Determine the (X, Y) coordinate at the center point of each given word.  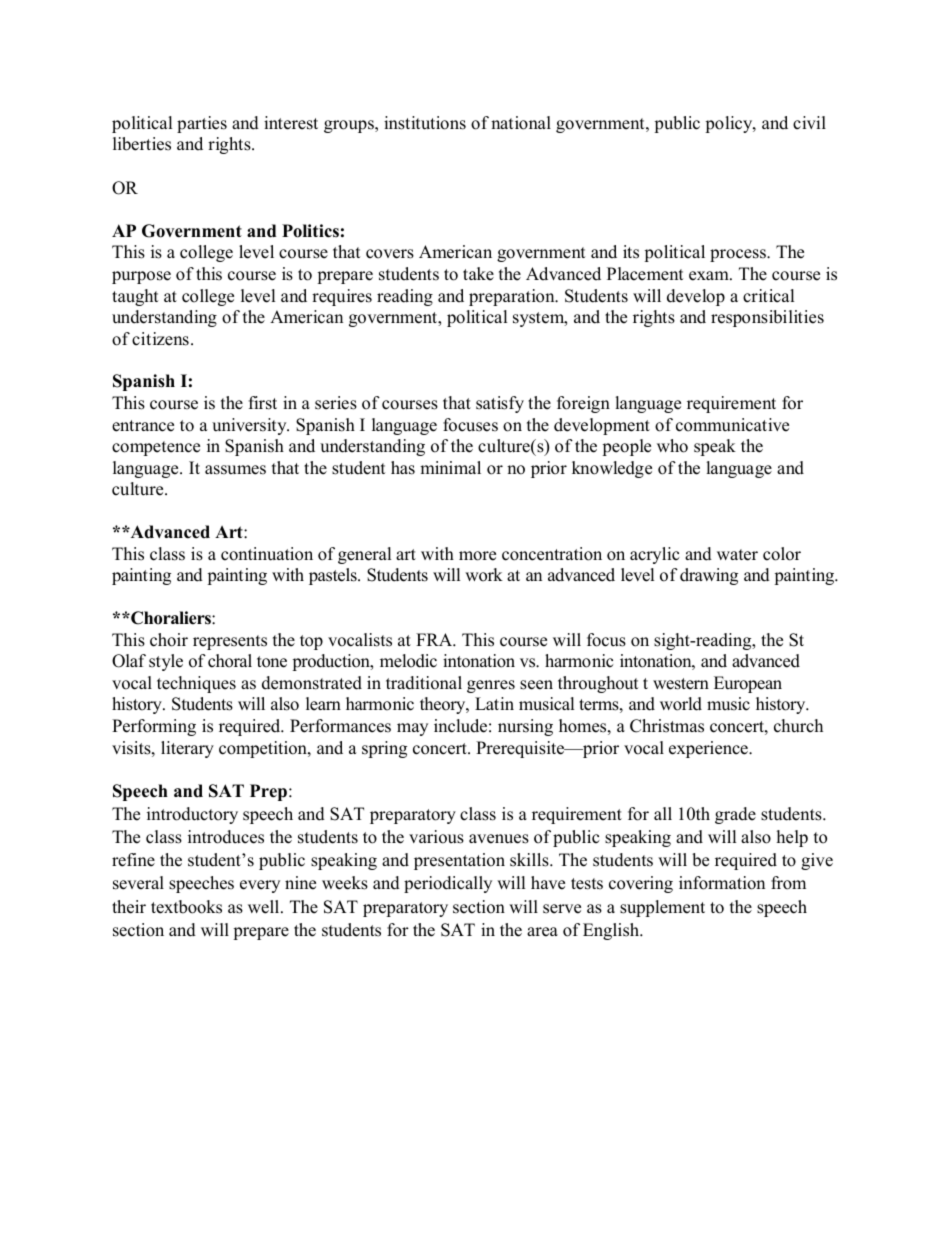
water (737, 555)
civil (809, 123)
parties (202, 124)
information (722, 883)
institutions (425, 123)
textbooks (186, 907)
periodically (448, 884)
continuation (267, 554)
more (477, 556)
